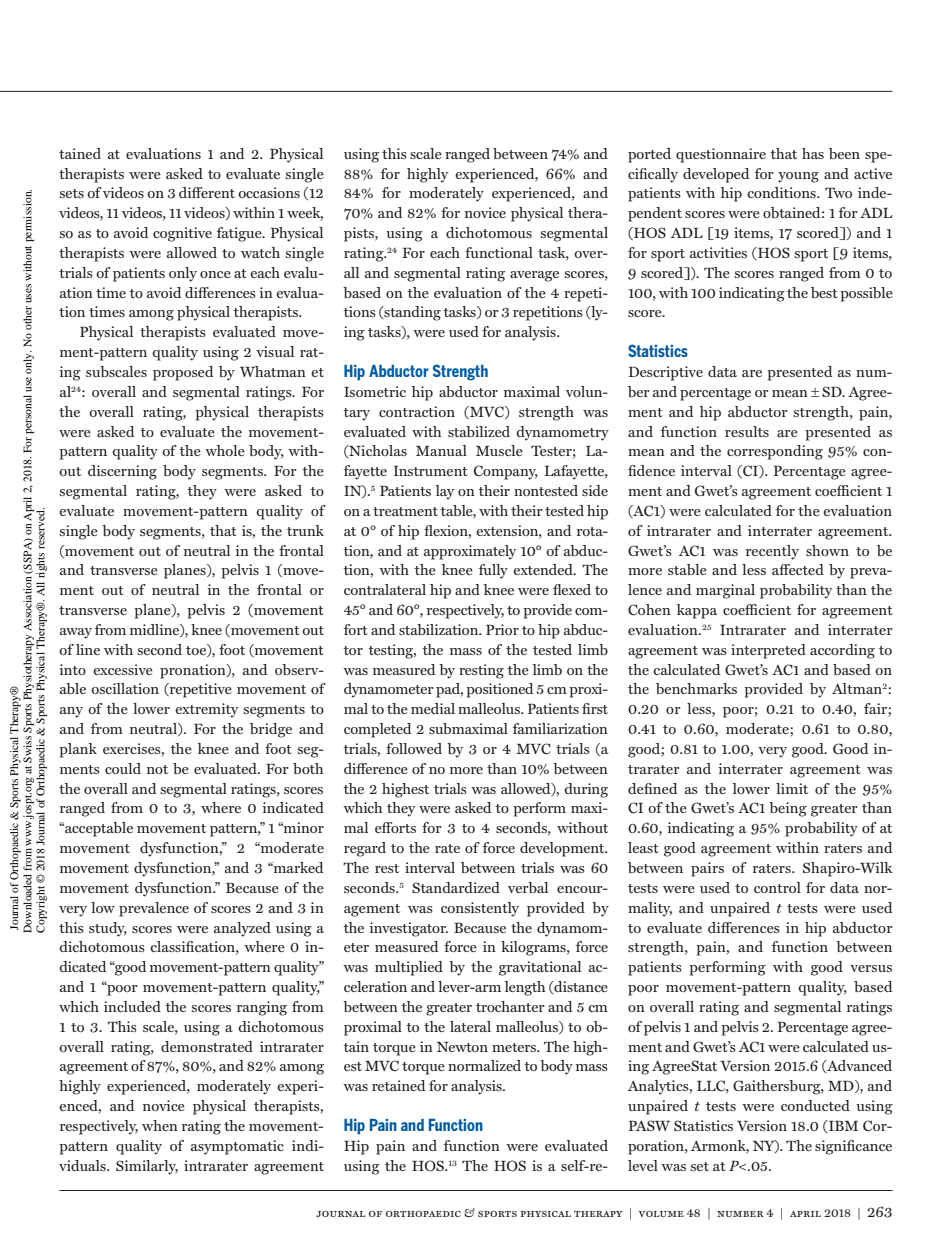 This screenshot has width=952, height=1250. I want to click on young, so click(798, 177).
